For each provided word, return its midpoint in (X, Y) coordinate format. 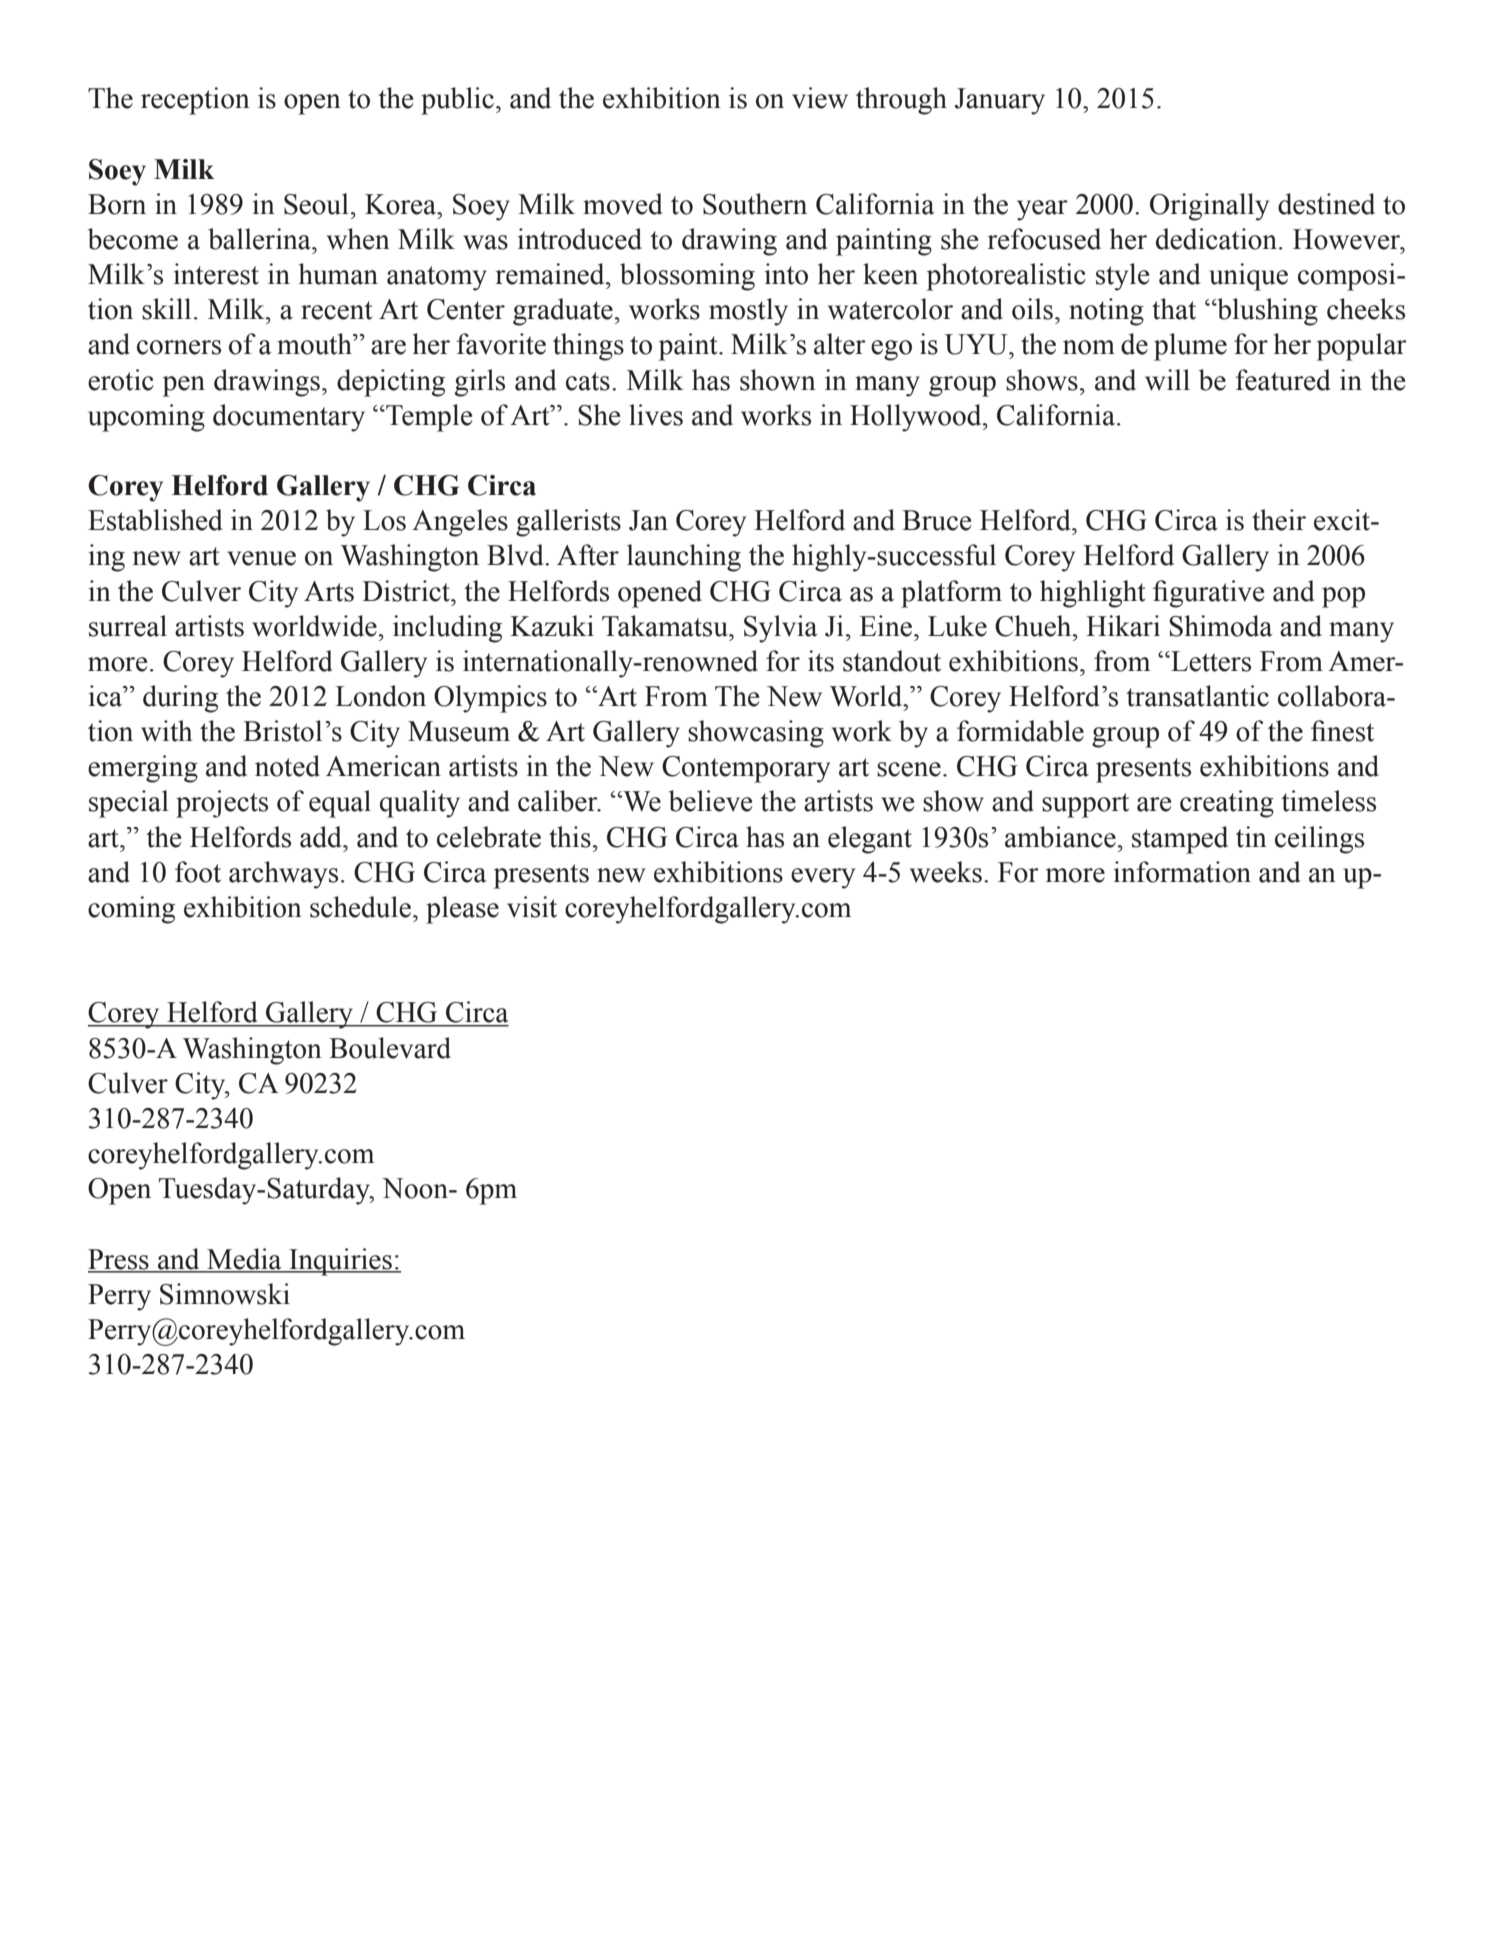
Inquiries (340, 1262)
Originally (1209, 207)
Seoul (316, 204)
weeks (946, 872)
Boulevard (390, 1048)
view (820, 98)
